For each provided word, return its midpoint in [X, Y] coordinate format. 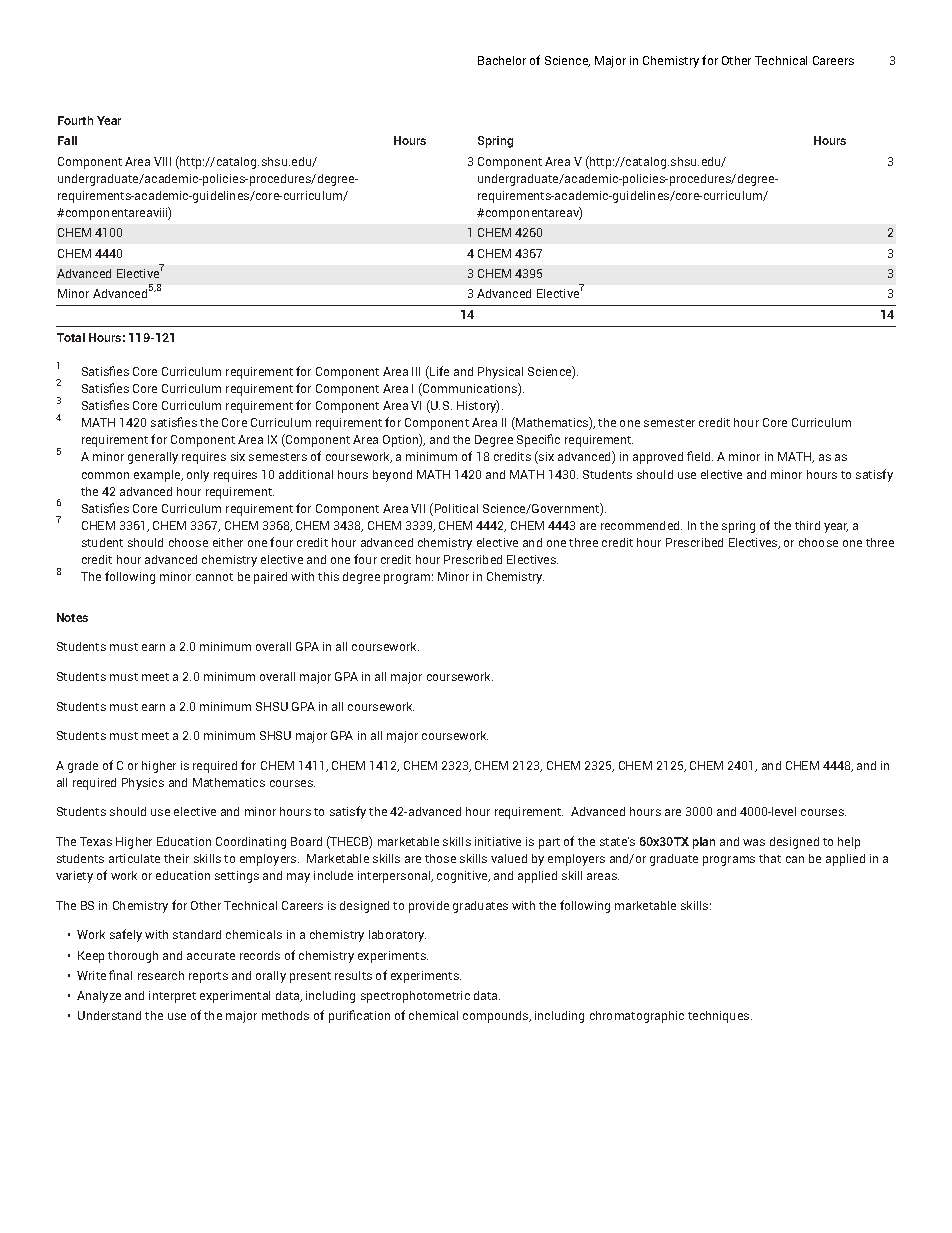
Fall [67, 140]
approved [658, 458]
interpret [172, 997]
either [228, 542]
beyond [392, 476]
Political [456, 508]
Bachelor [502, 60]
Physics [143, 784]
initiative [498, 841]
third [807, 525]
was [754, 842]
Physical [500, 373]
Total [71, 337]
